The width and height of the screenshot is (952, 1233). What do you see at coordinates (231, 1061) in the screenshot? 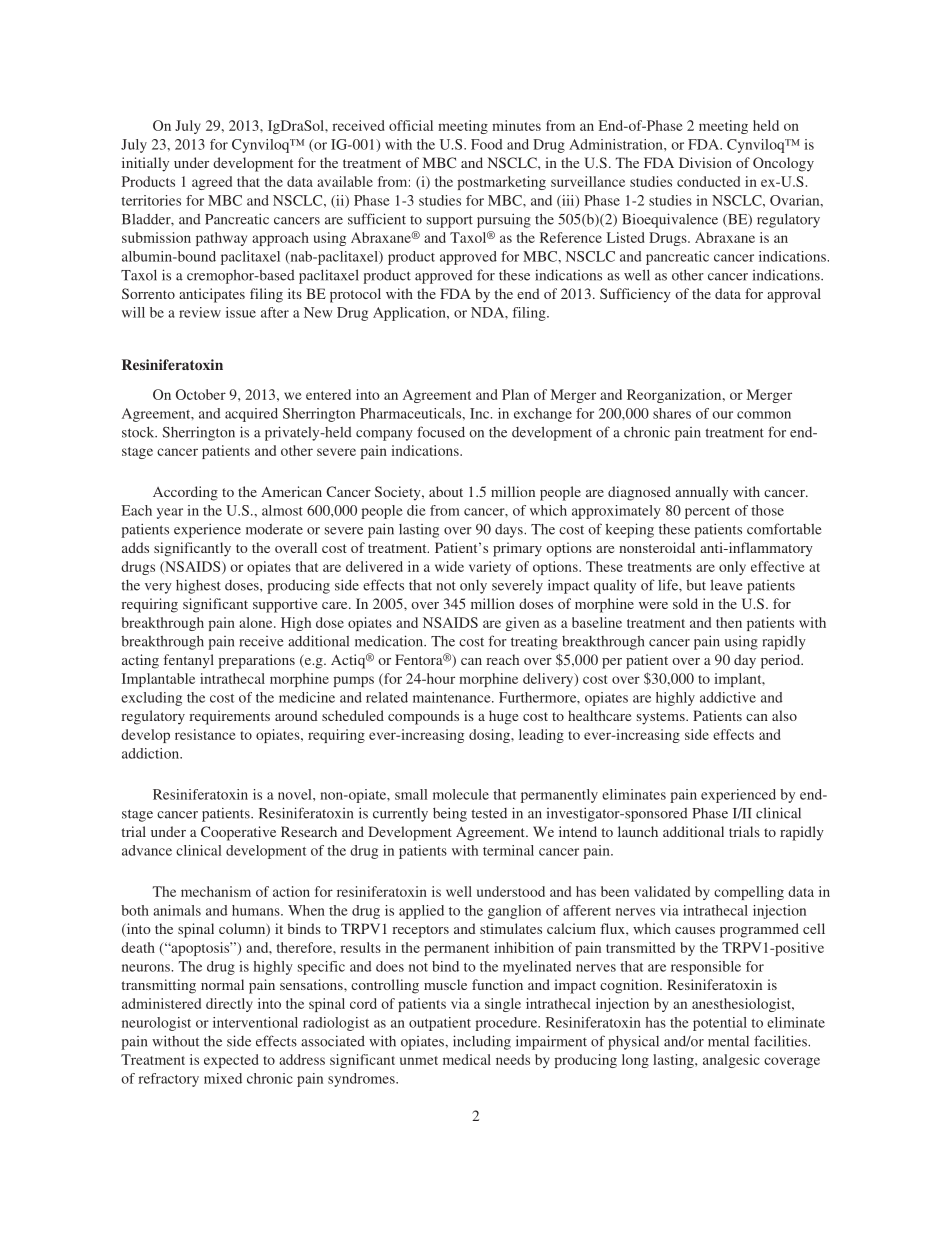
I see `expected` at bounding box center [231, 1061].
